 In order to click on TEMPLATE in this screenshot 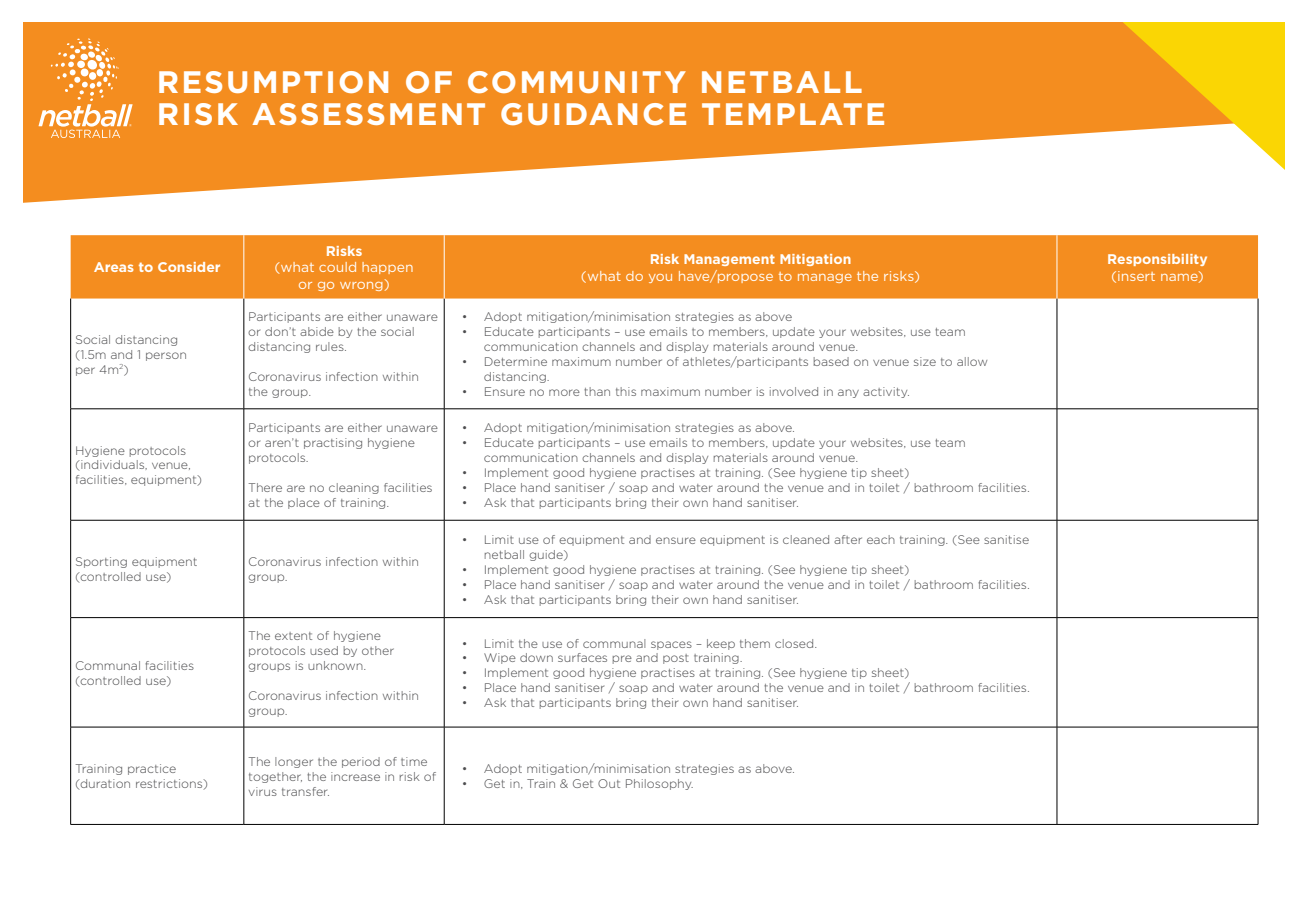, I will do `click(793, 114)`.
